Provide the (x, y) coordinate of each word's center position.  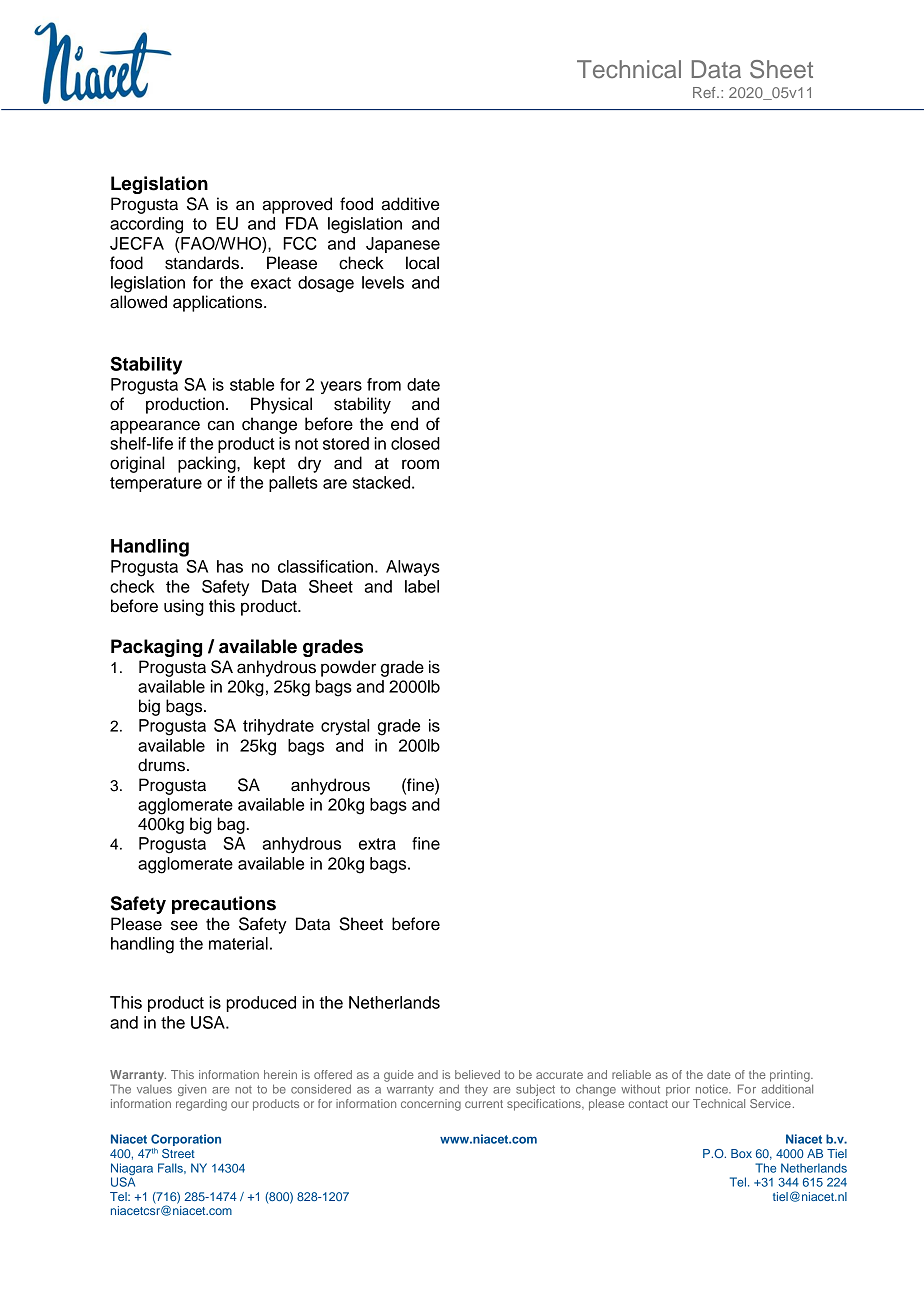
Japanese (403, 245)
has (230, 566)
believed (477, 1074)
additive (410, 204)
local (422, 263)
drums (163, 765)
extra (377, 844)
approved (297, 205)
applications (219, 303)
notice (713, 1089)
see (184, 925)
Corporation (186, 1141)
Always (413, 568)
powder (348, 668)
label (422, 586)
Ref (705, 92)
